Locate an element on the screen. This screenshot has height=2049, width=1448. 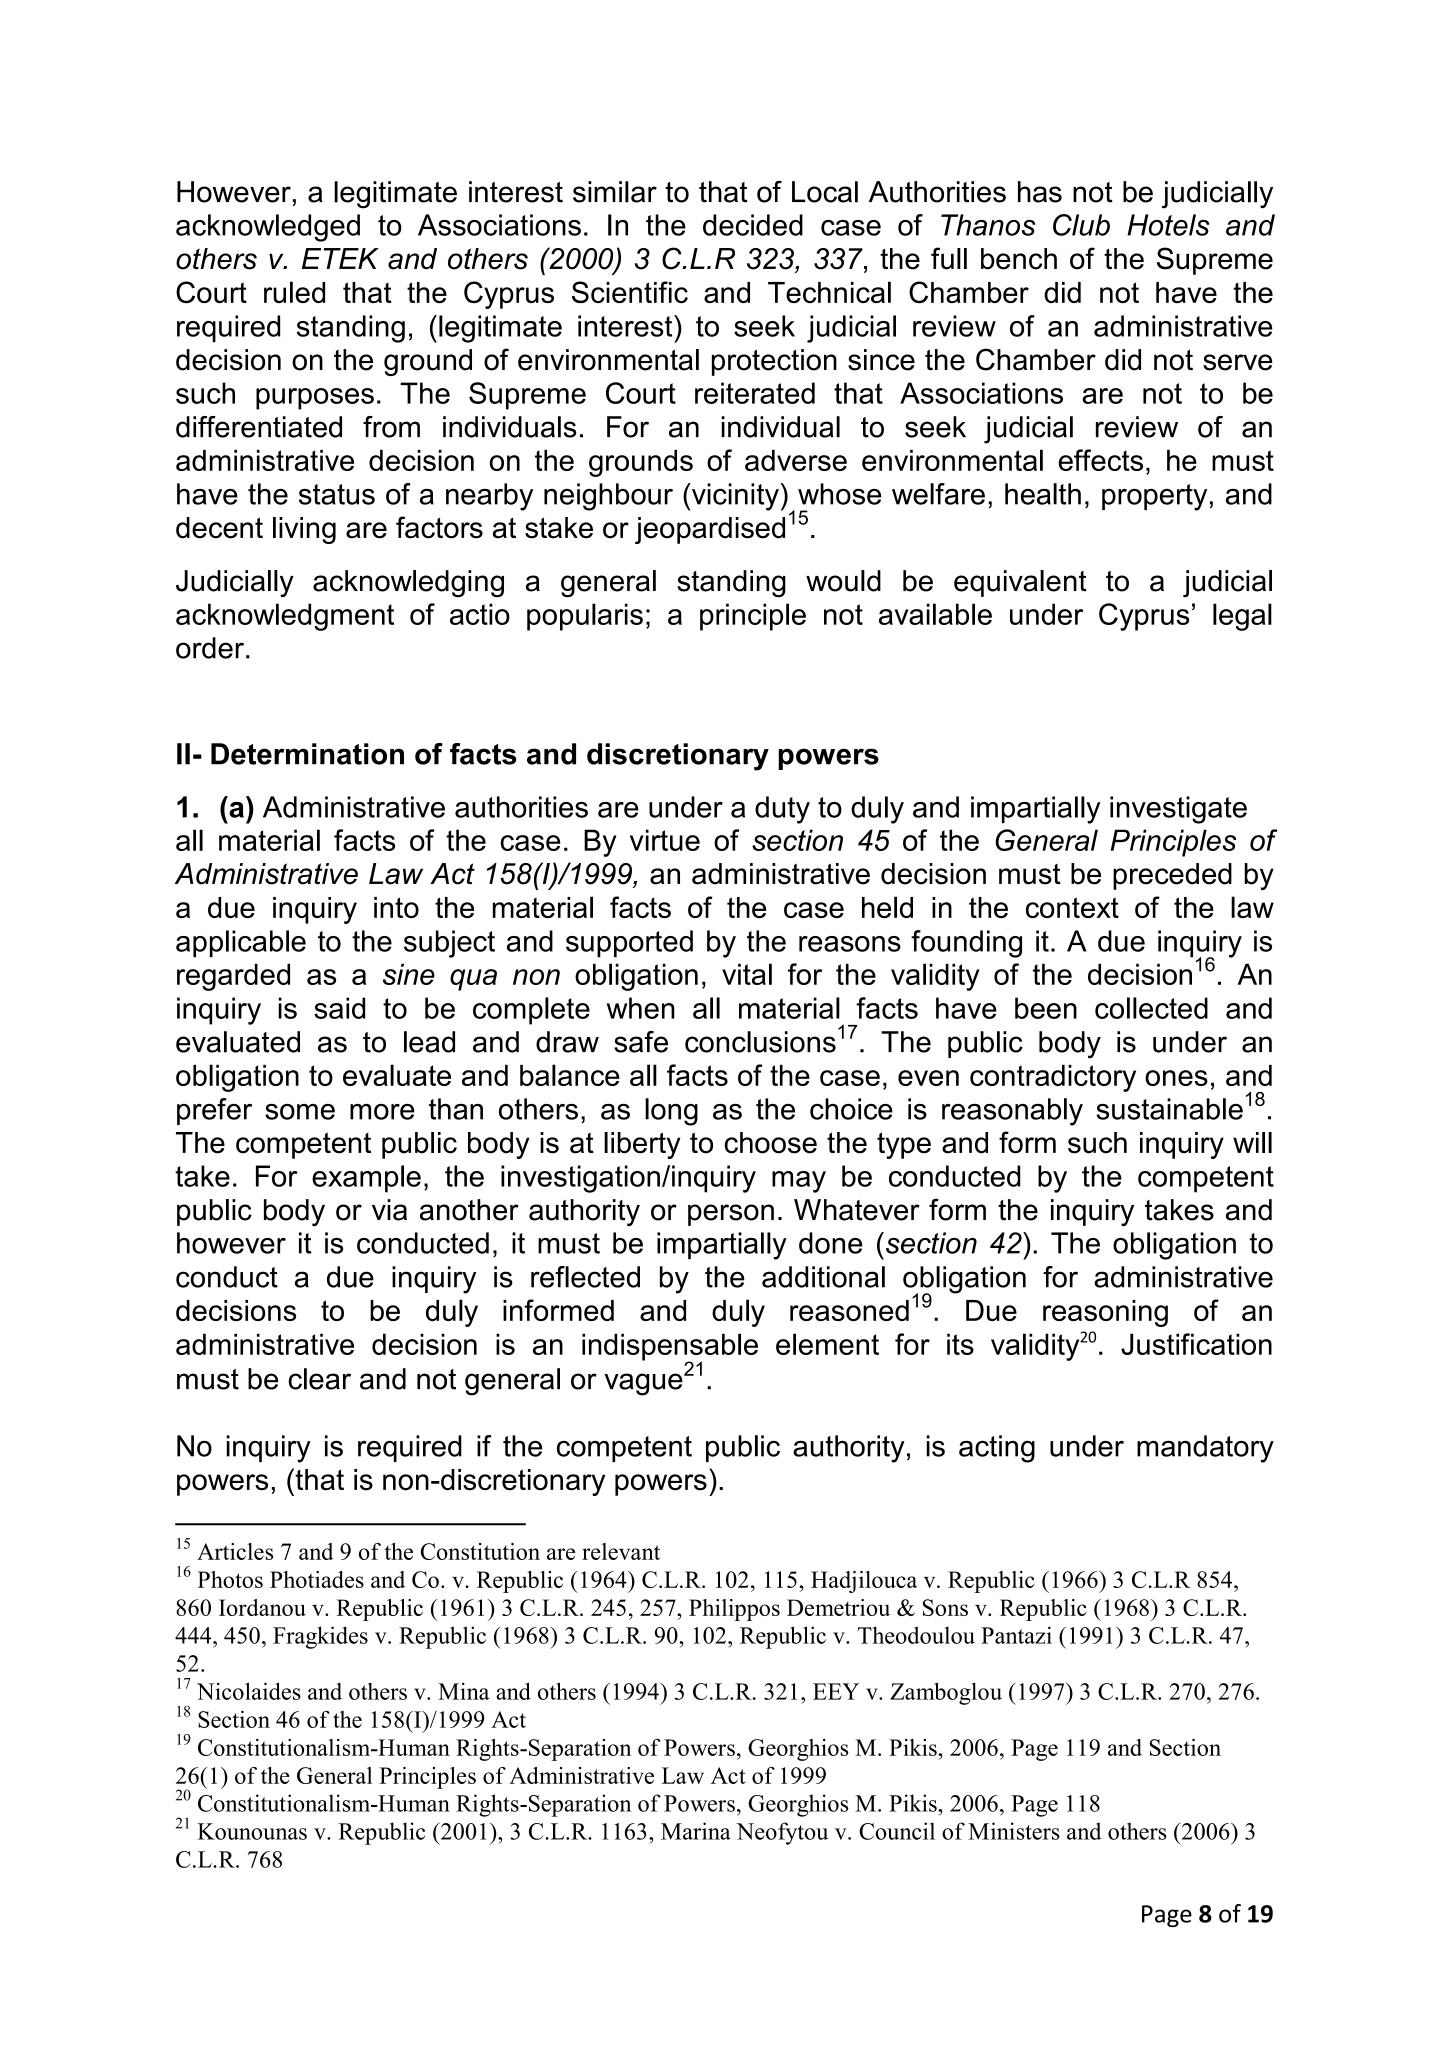
legal is located at coordinates (1242, 617).
